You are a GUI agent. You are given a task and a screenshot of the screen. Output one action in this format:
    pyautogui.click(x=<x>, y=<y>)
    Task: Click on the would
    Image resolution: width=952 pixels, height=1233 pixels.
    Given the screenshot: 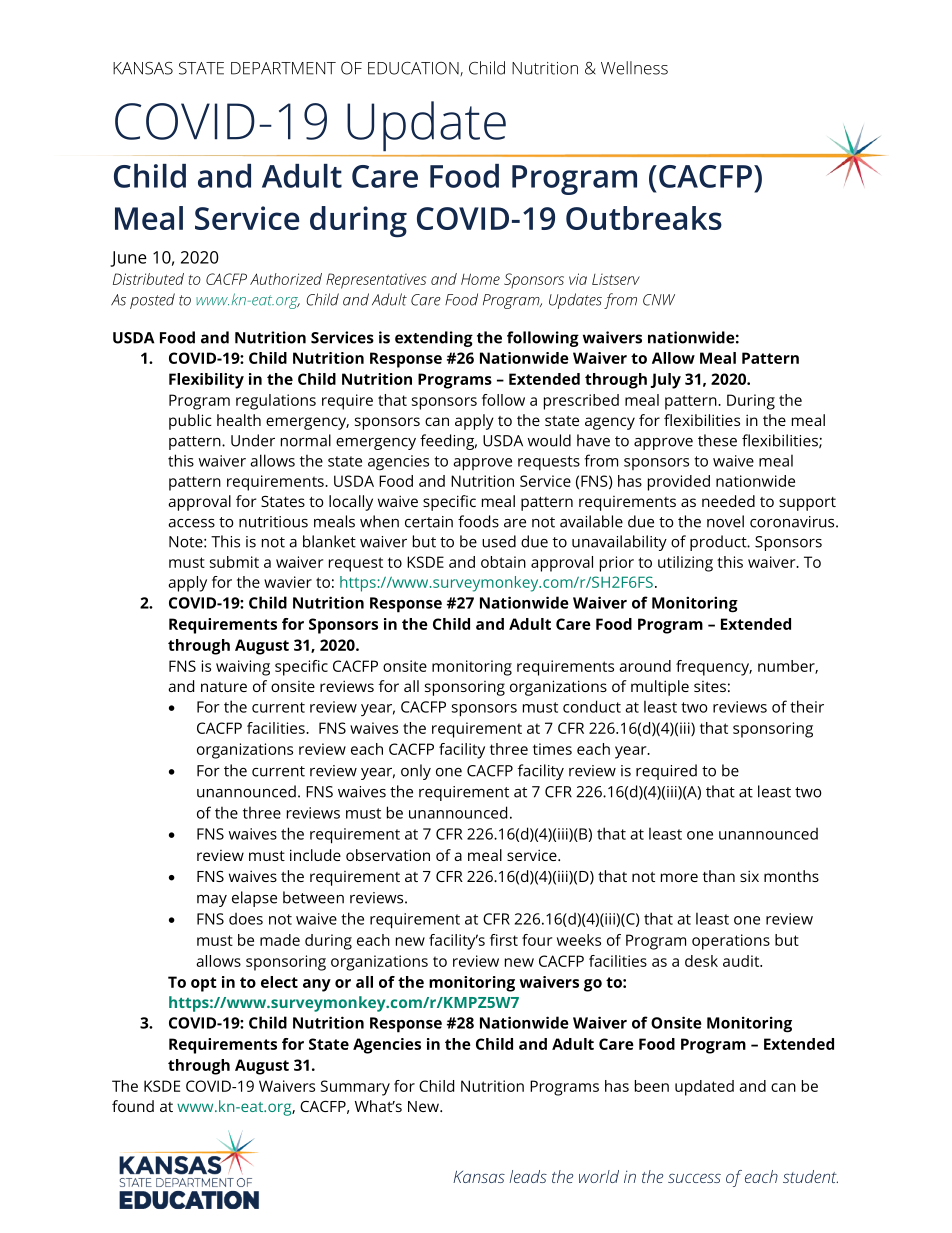 What is the action you would take?
    pyautogui.click(x=549, y=440)
